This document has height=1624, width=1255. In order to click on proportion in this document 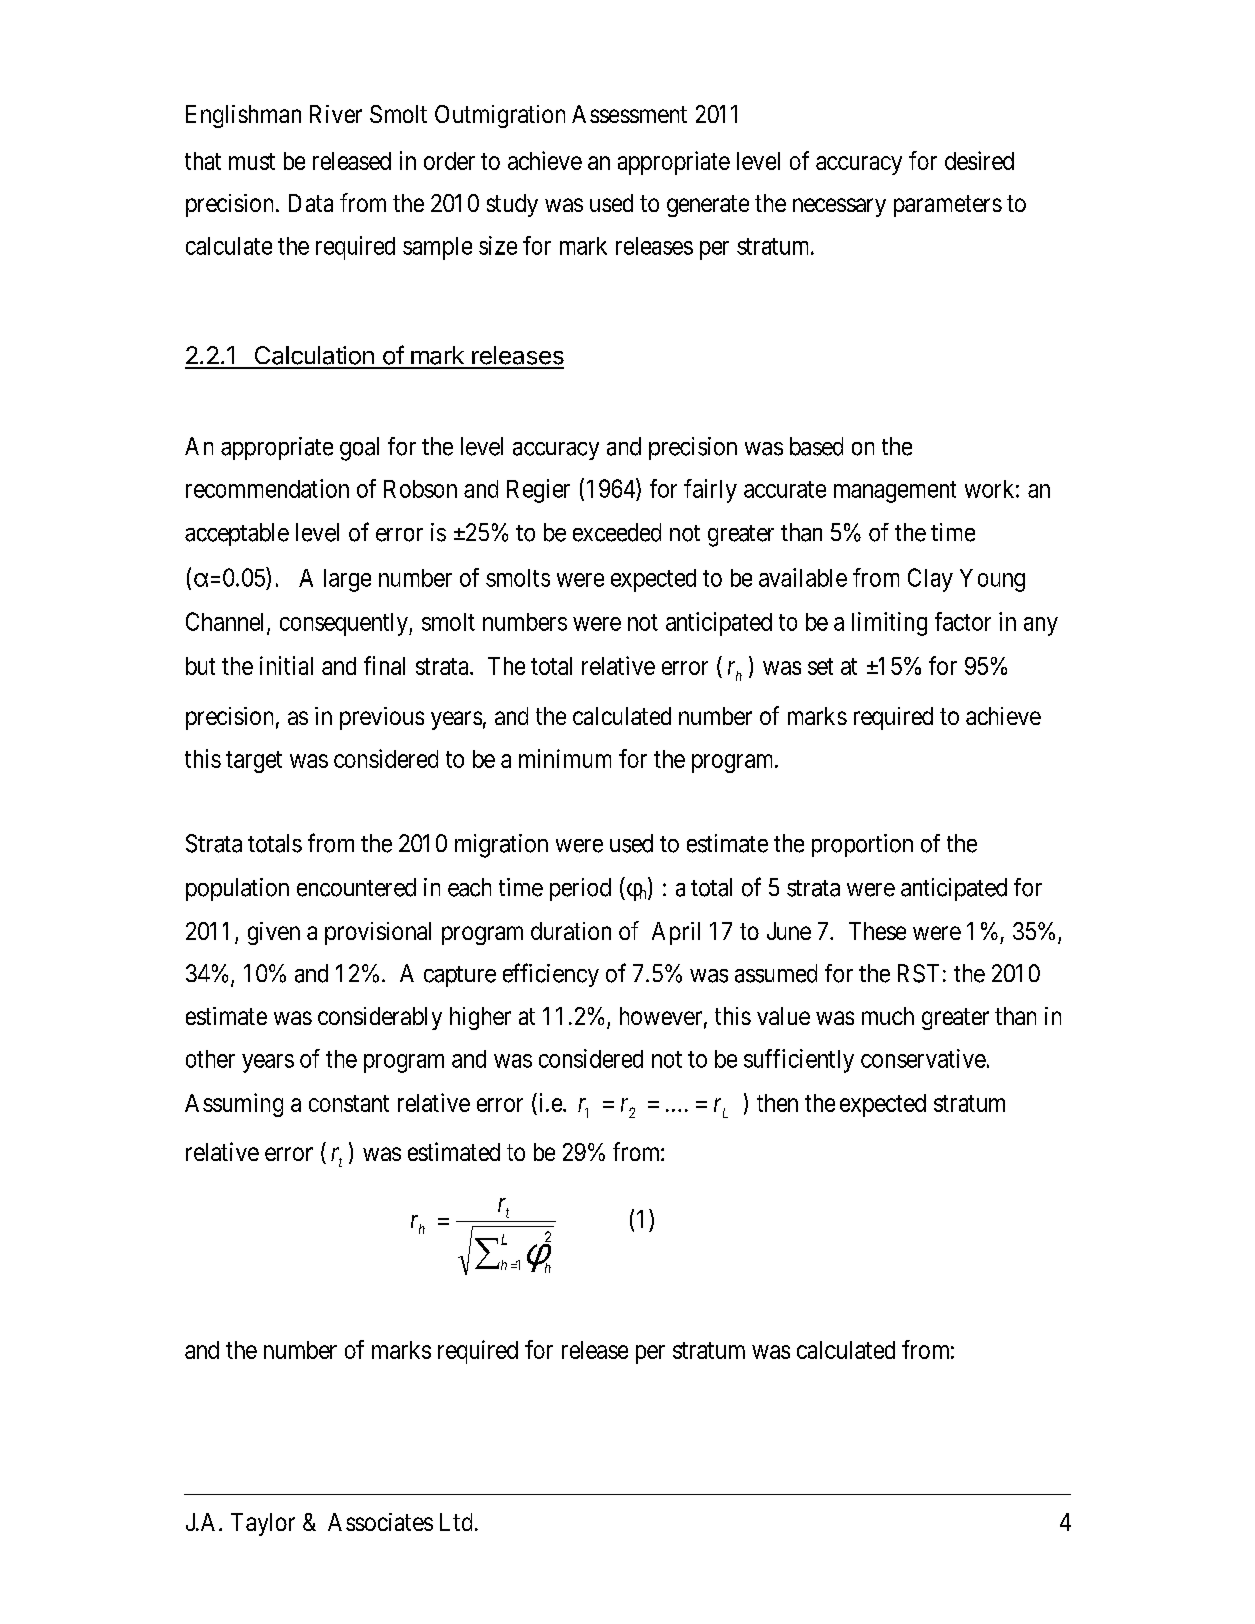, I will do `click(862, 845)`.
